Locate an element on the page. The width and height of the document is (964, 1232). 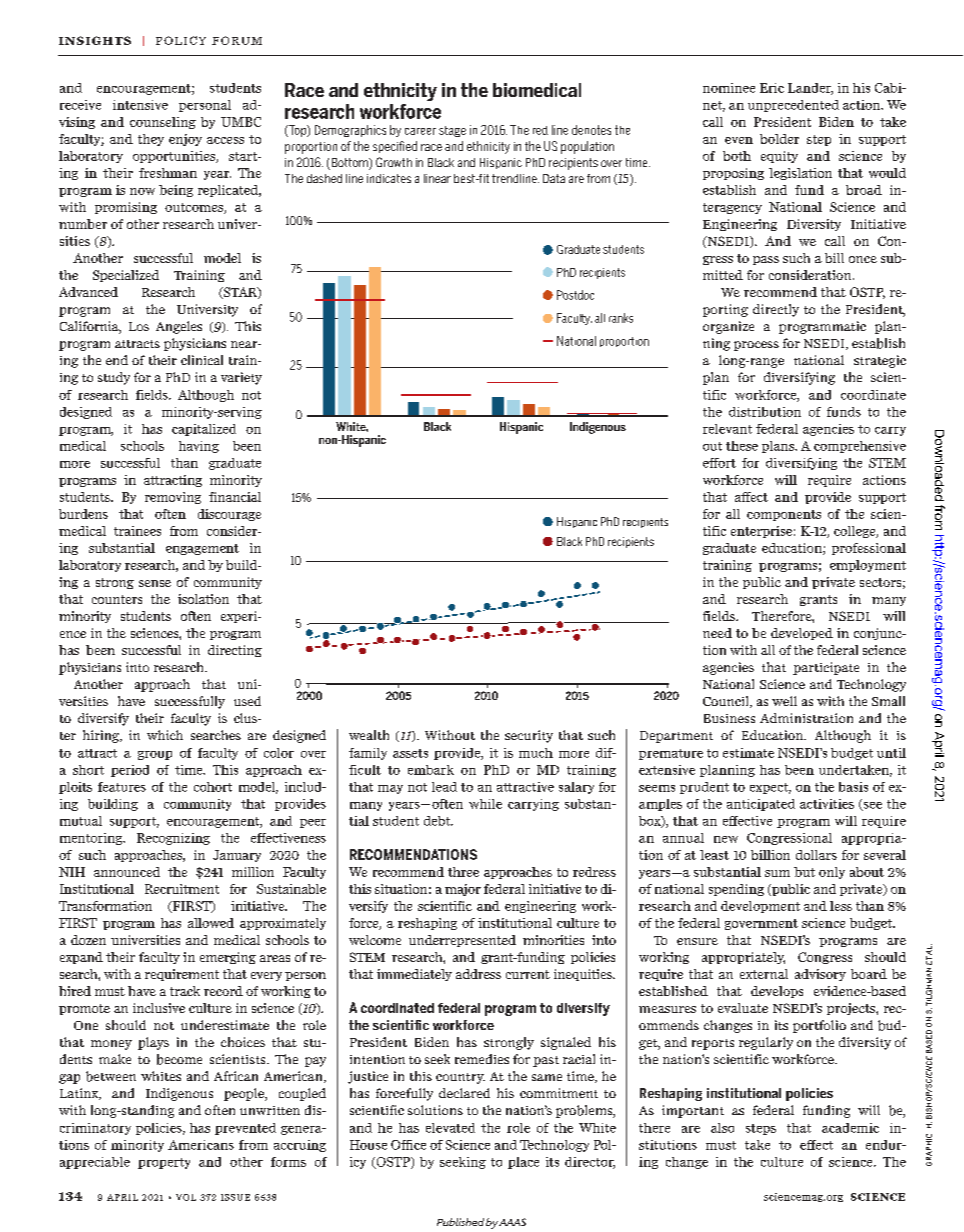
Published is located at coordinates (460, 1222).
